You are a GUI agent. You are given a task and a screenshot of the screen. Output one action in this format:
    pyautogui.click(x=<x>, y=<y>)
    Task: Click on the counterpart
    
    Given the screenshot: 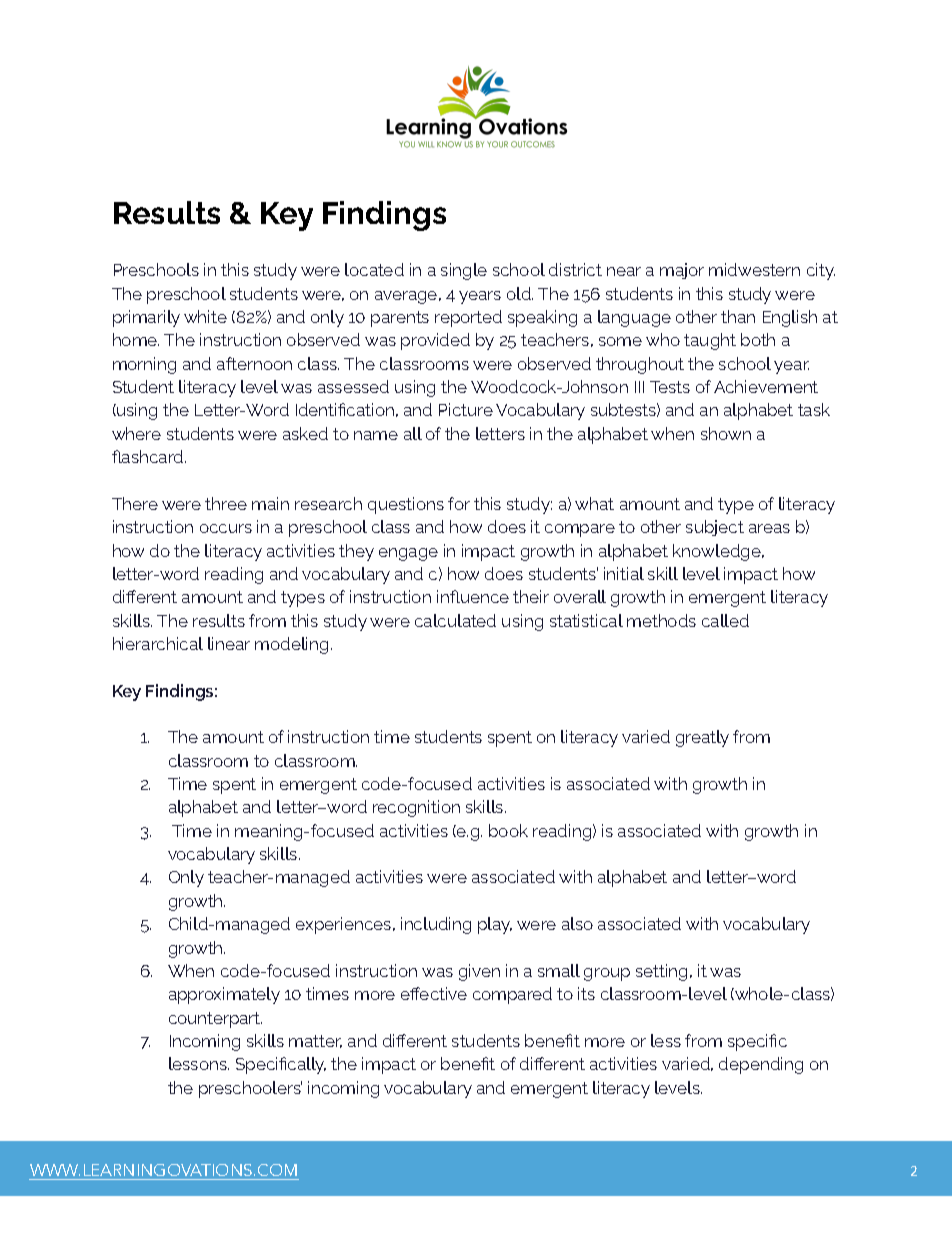 What is the action you would take?
    pyautogui.click(x=215, y=1020)
